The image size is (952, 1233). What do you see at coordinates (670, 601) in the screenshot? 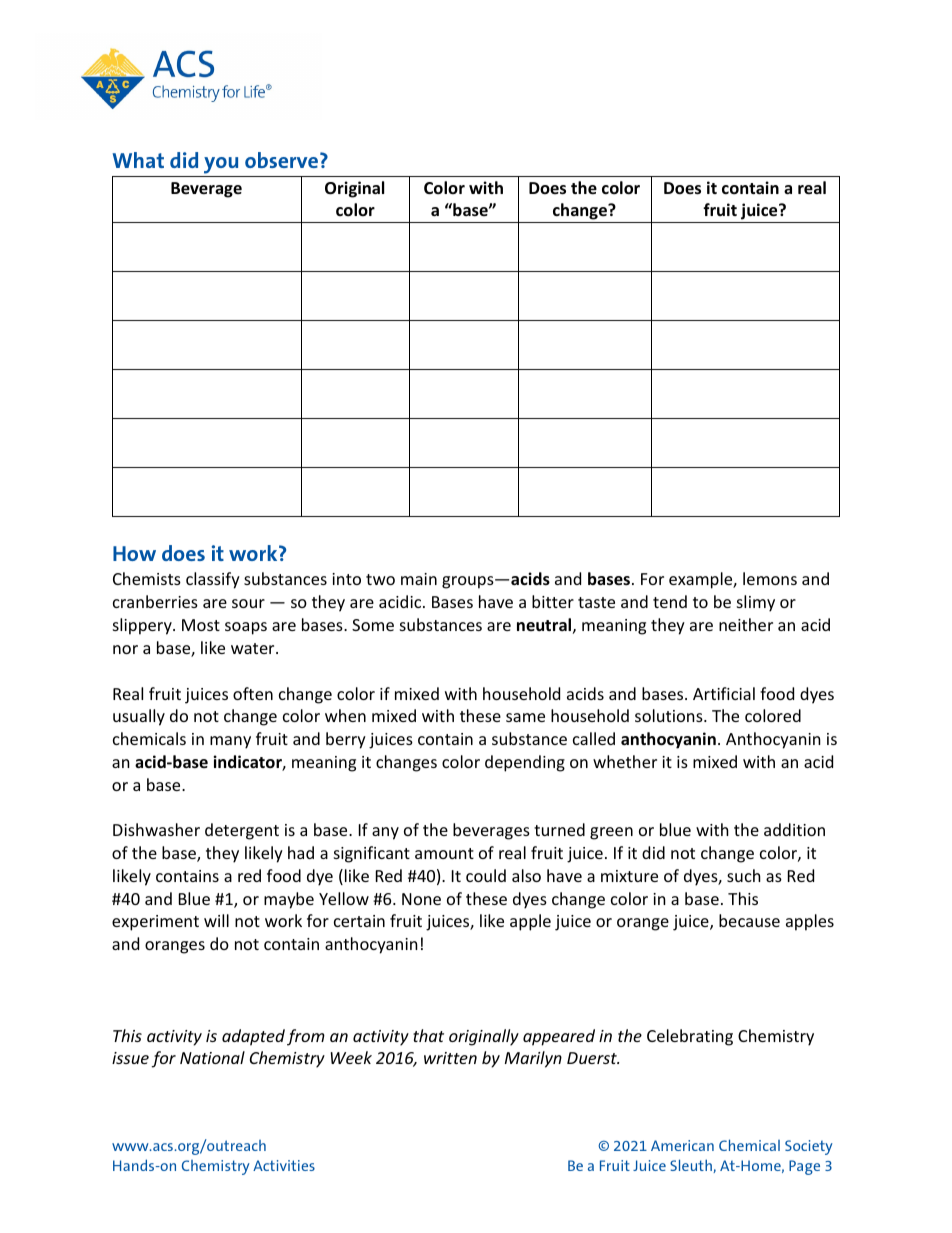
I see `tend` at bounding box center [670, 601].
